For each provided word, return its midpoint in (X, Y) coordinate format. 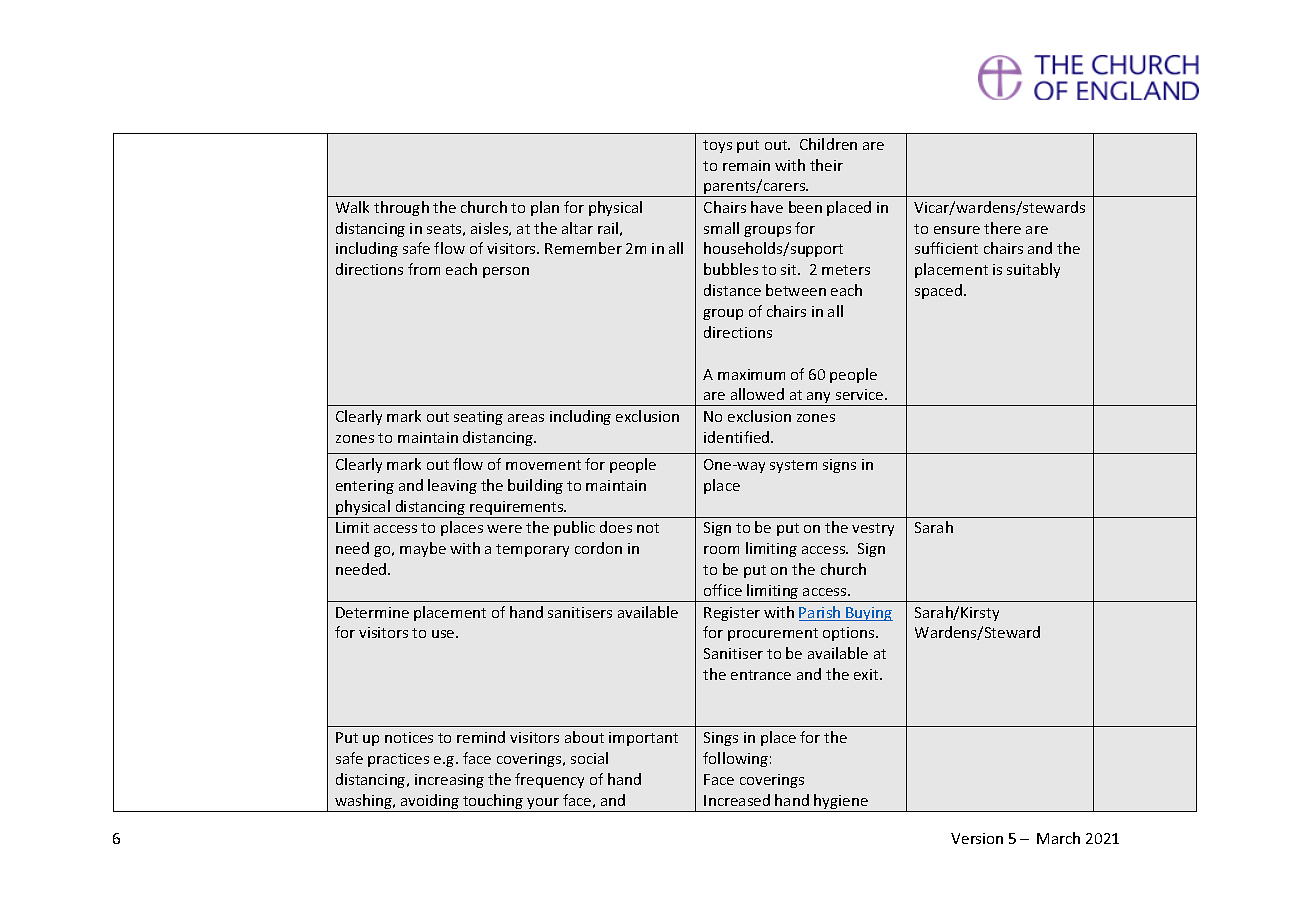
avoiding (430, 803)
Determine (372, 612)
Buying (868, 614)
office (723, 590)
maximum (751, 374)
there (1002, 228)
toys (717, 146)
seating (478, 418)
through (401, 208)
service (861, 394)
